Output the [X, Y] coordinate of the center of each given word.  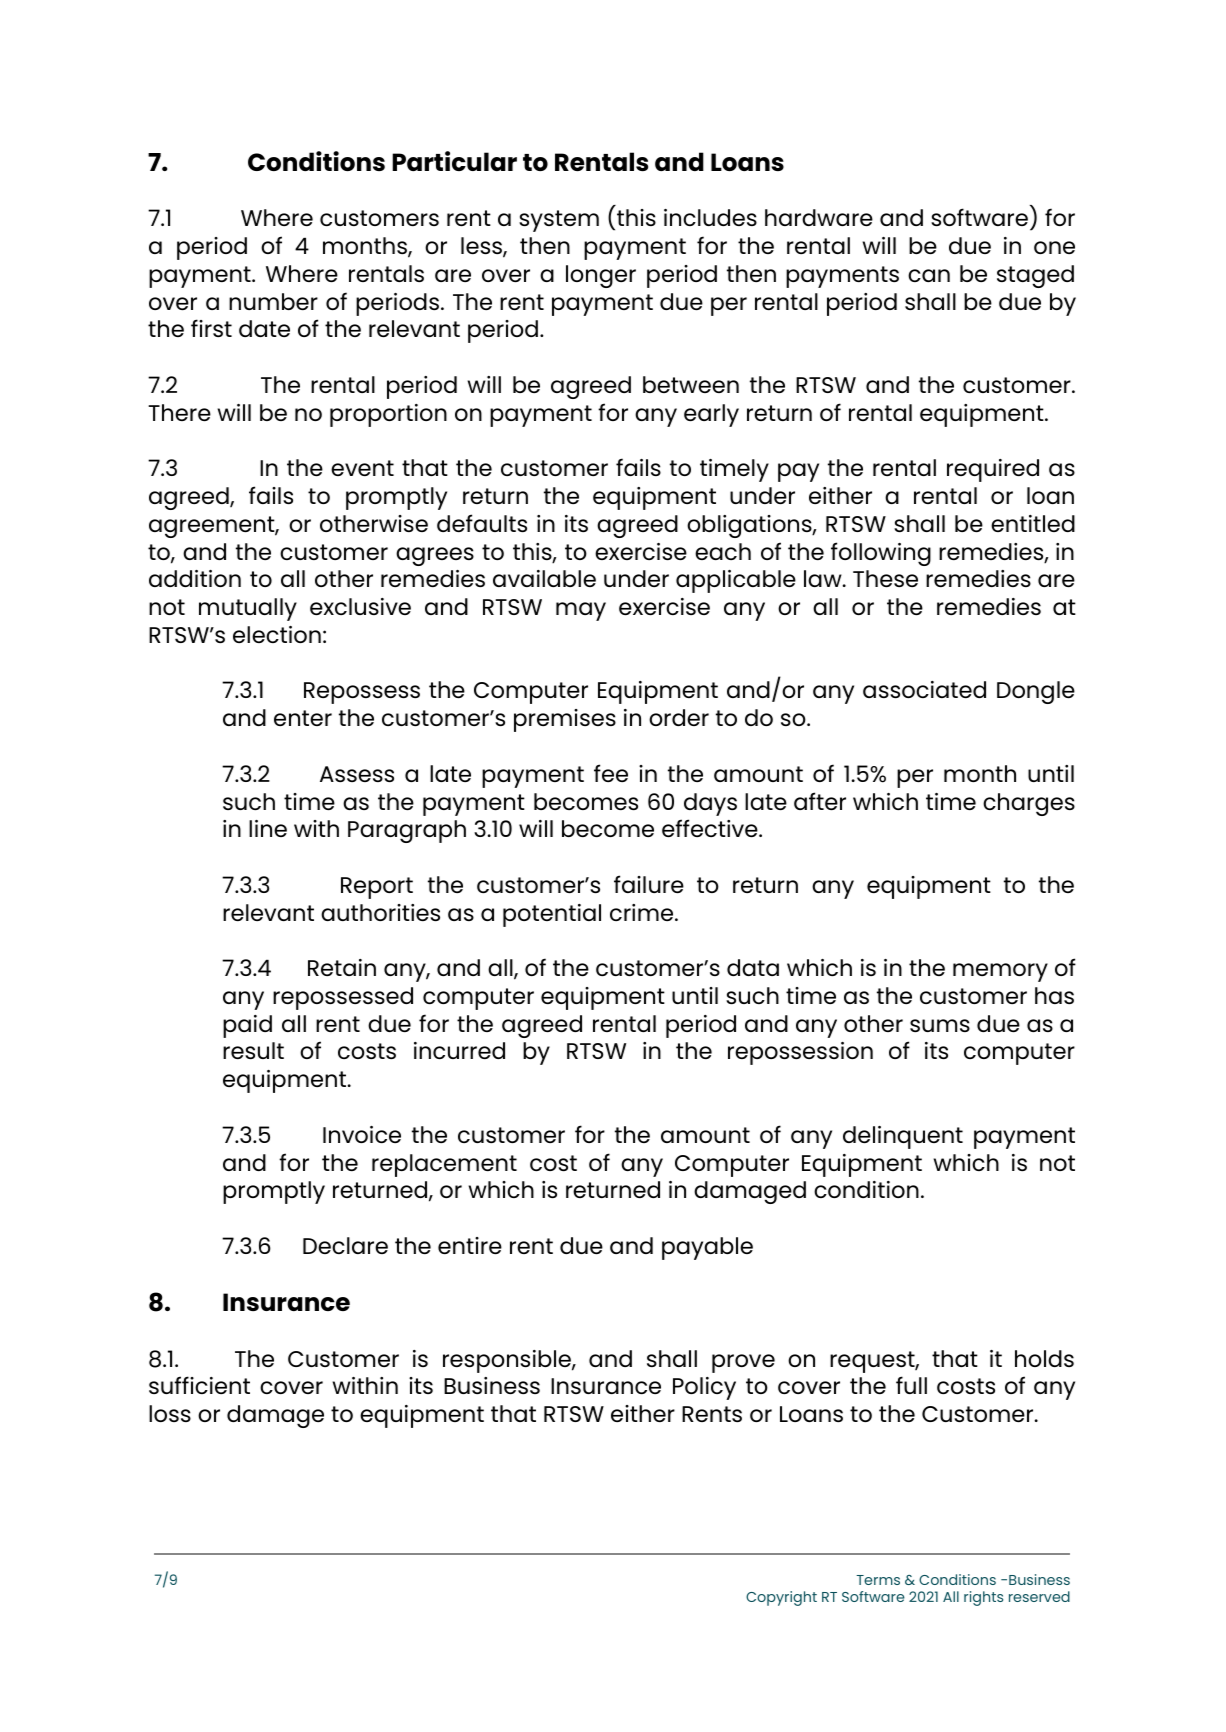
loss [170, 1413]
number [273, 301]
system [559, 221]
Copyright [781, 1598]
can [929, 275]
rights [983, 1598]
